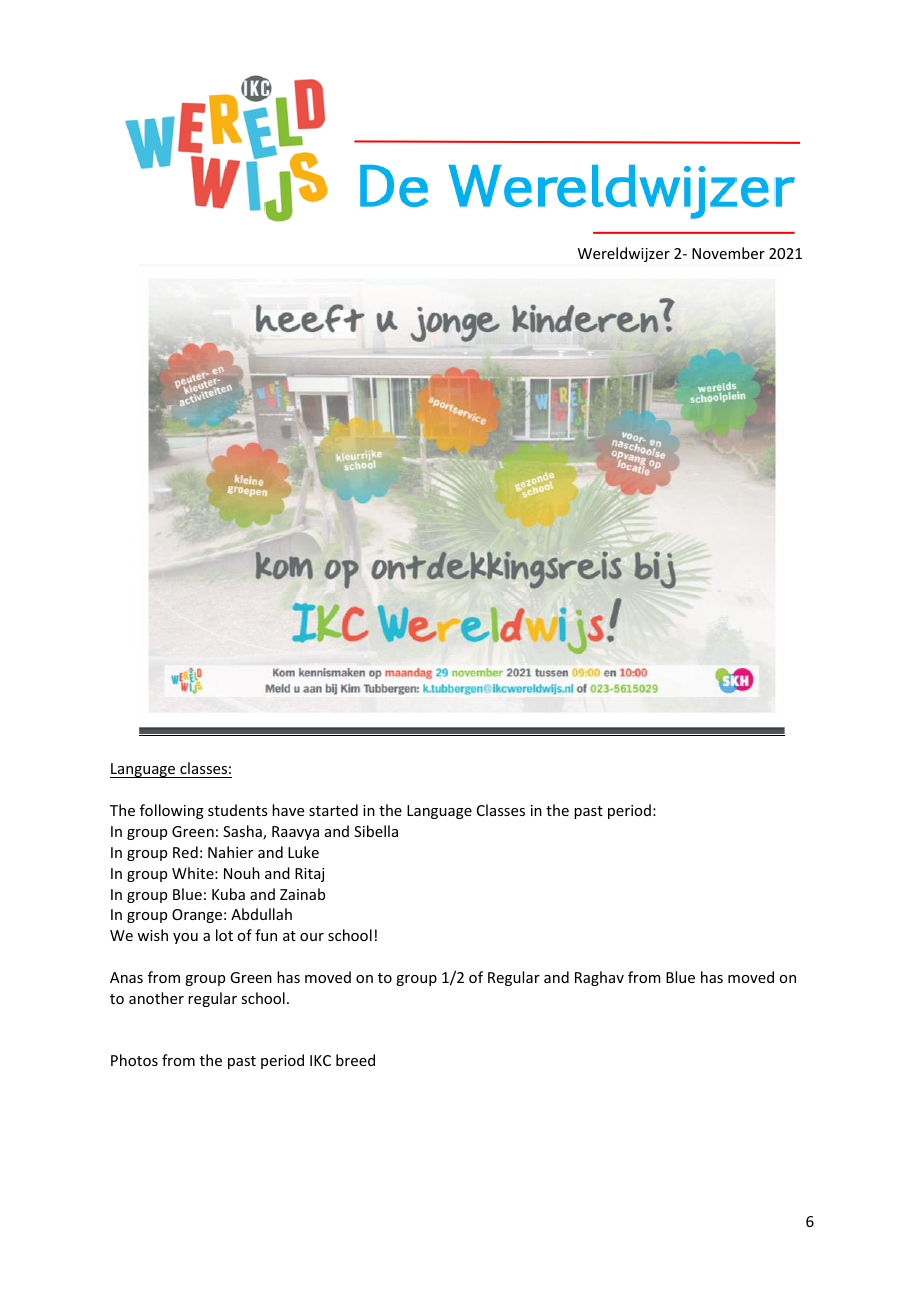  Describe the element at coordinates (312, 937) in the image. I see `our` at that location.
